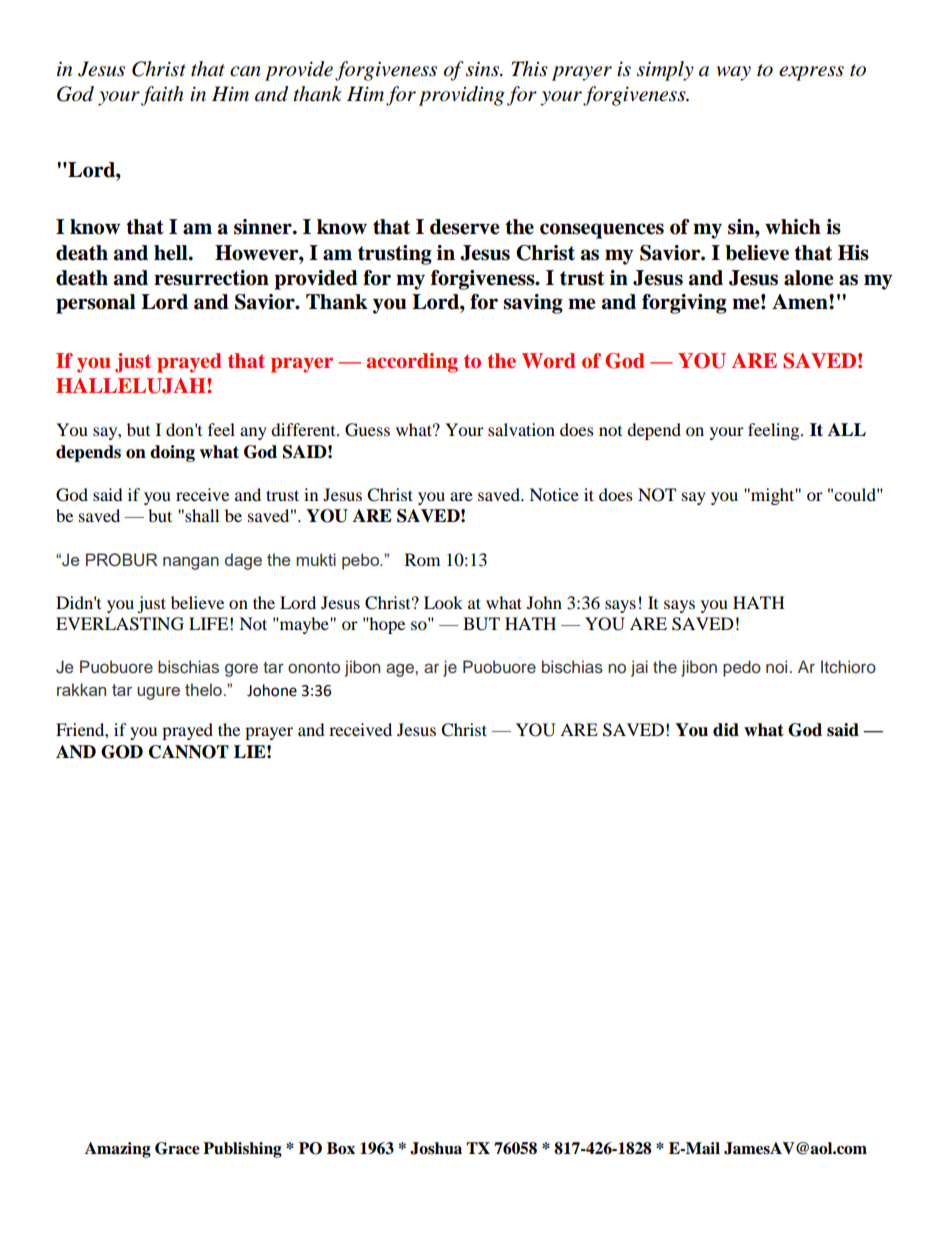 This screenshot has width=952, height=1233. Describe the element at coordinates (341, 1148) in the screenshot. I see `Box` at that location.
